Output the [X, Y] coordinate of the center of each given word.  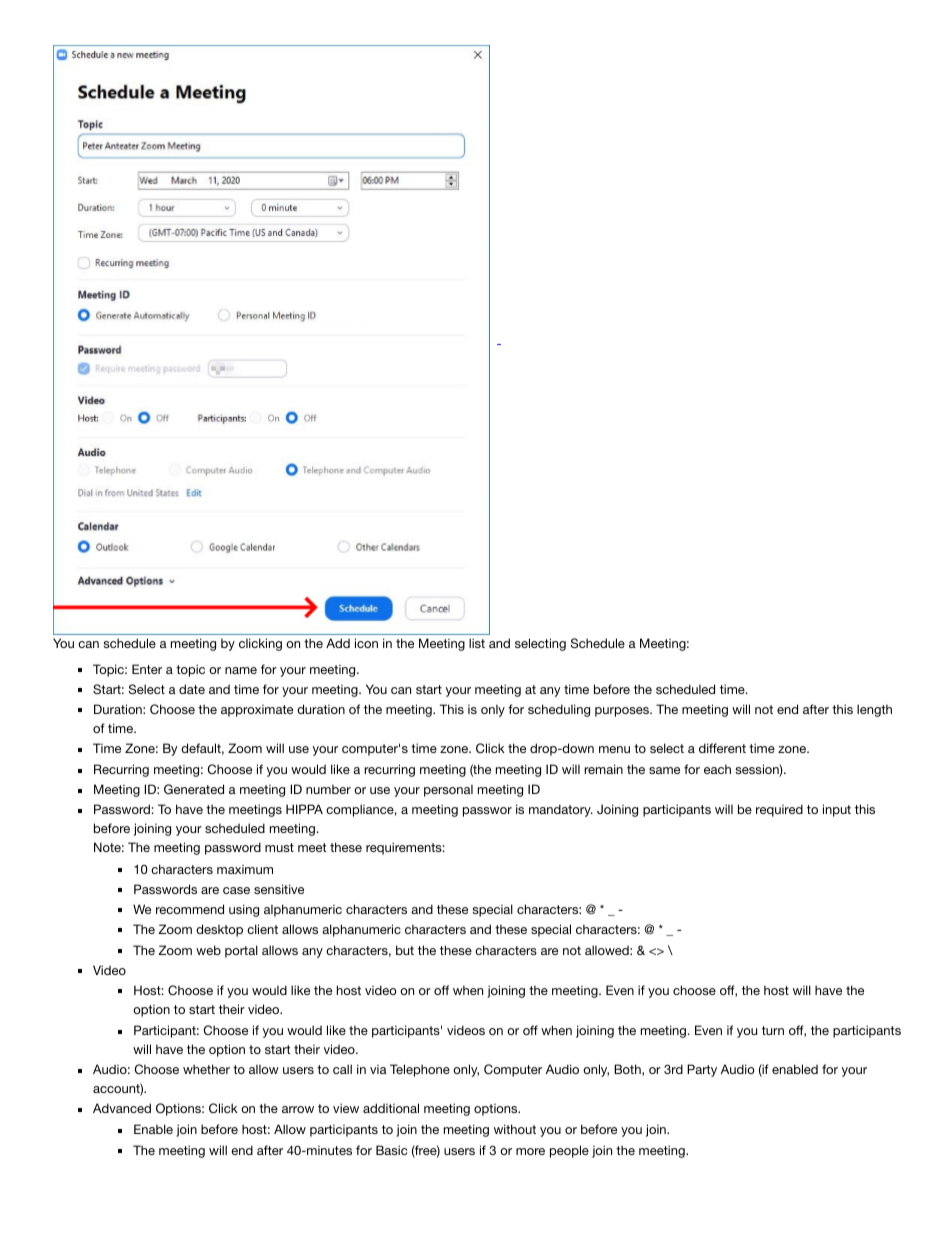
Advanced [122, 1108]
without [515, 1129]
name [241, 670]
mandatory [561, 810]
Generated [194, 789]
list [477, 643]
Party [702, 1070]
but [405, 950]
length [874, 710]
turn [773, 1030]
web [208, 950]
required [779, 810]
